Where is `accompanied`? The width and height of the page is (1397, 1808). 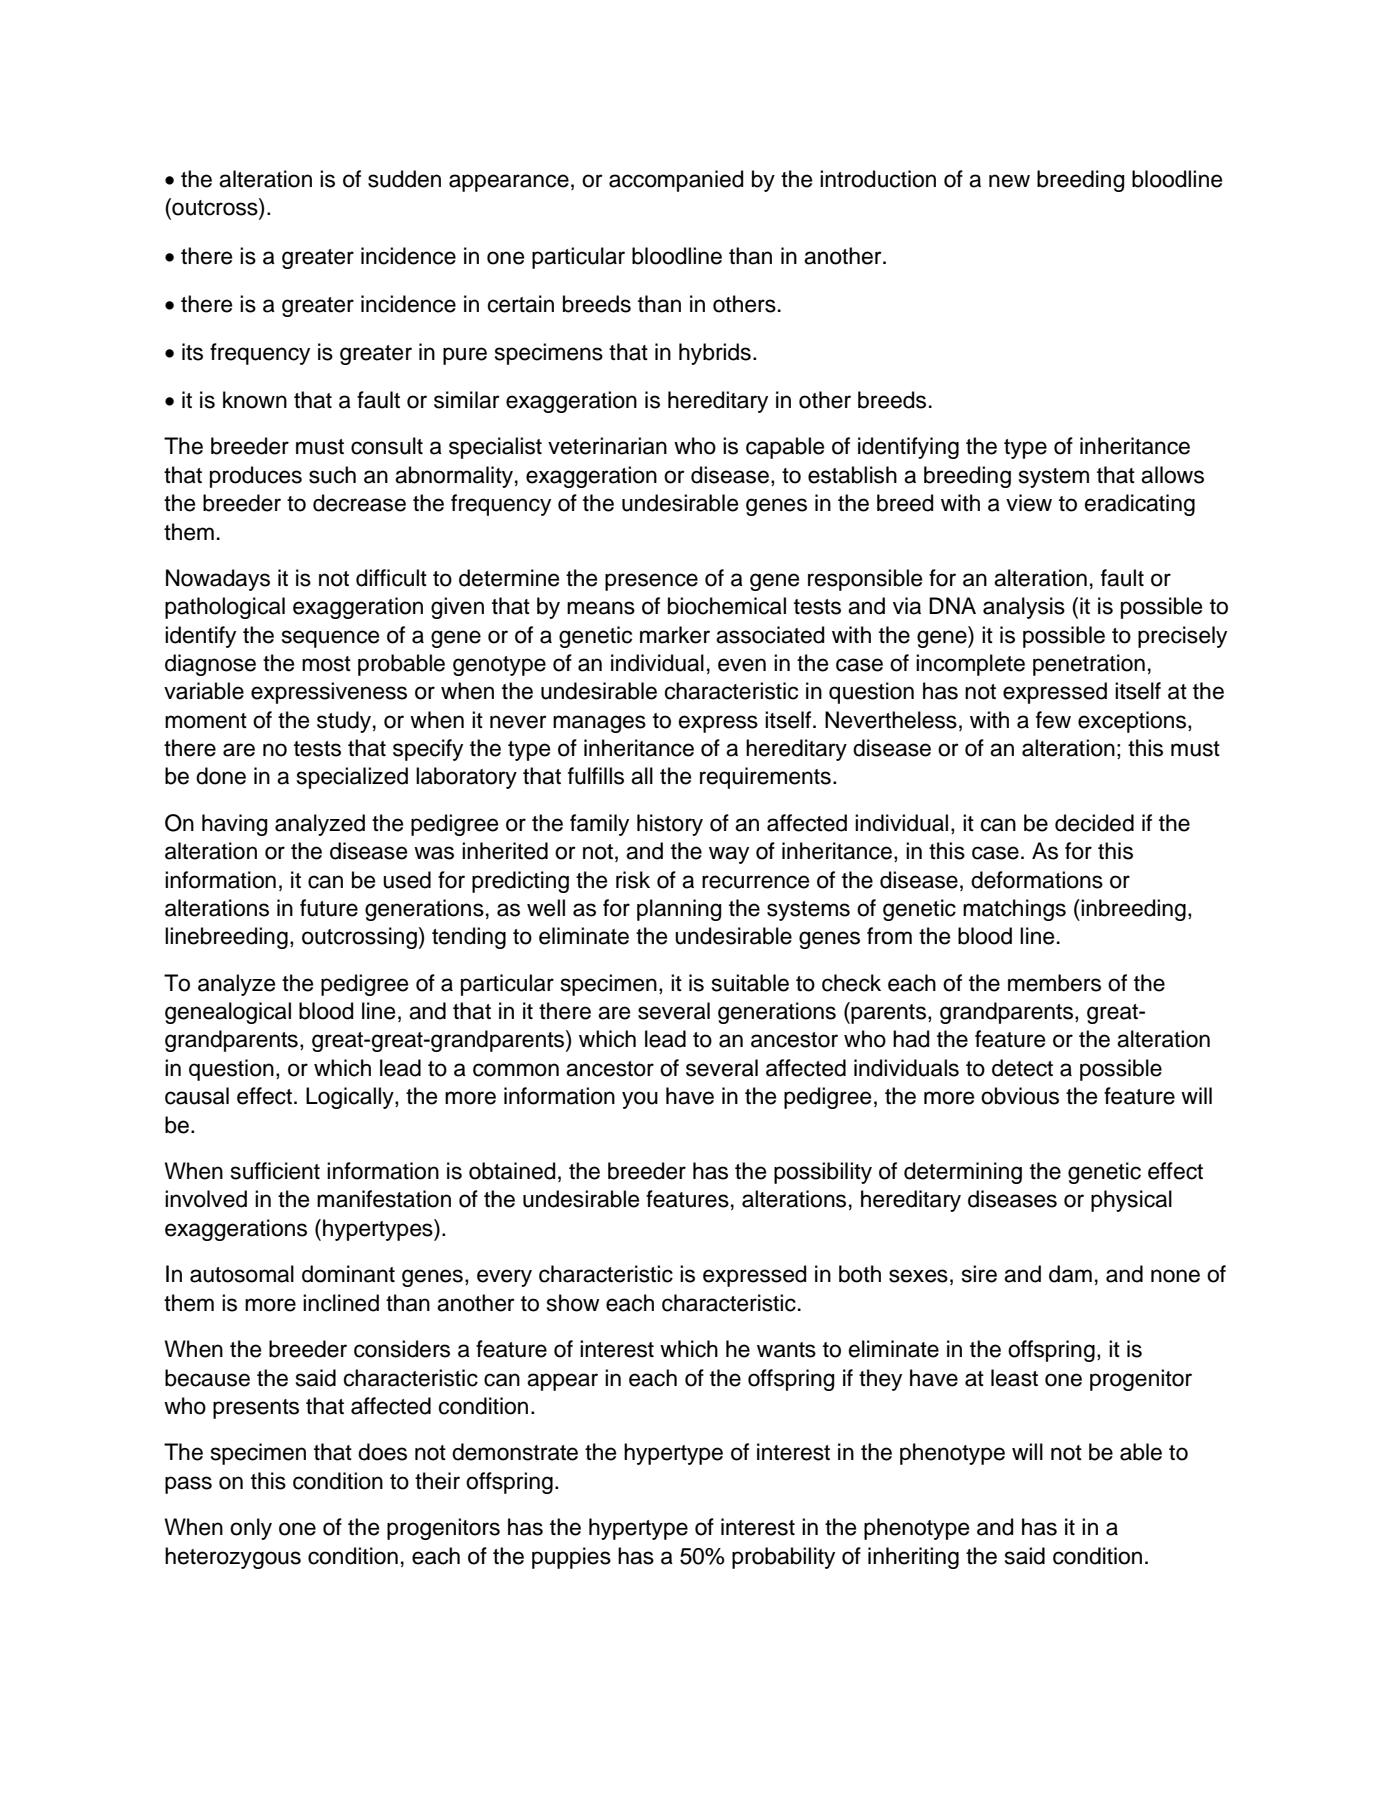 accompanied is located at coordinates (676, 181).
